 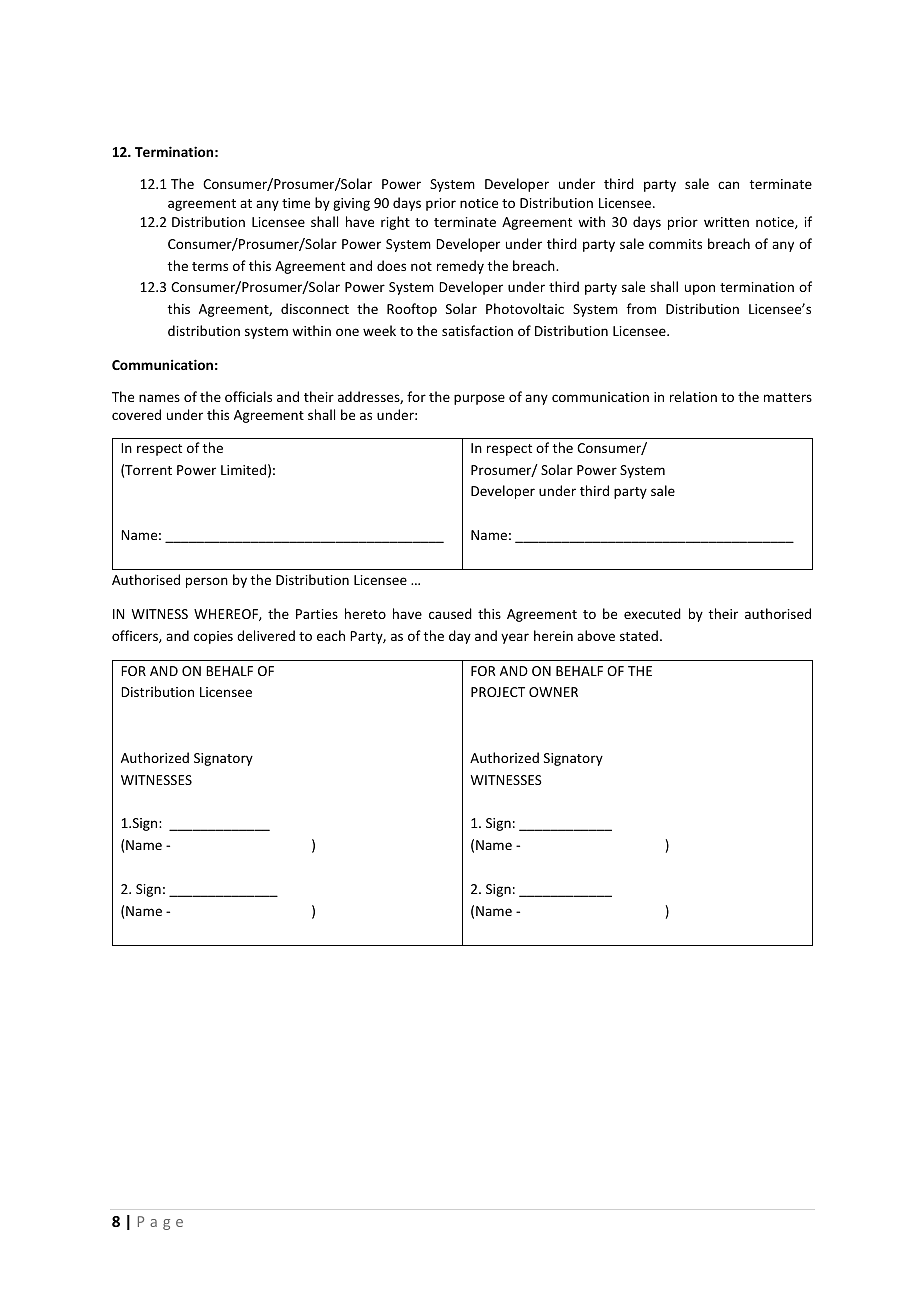 I want to click on Limited, so click(x=243, y=469).
